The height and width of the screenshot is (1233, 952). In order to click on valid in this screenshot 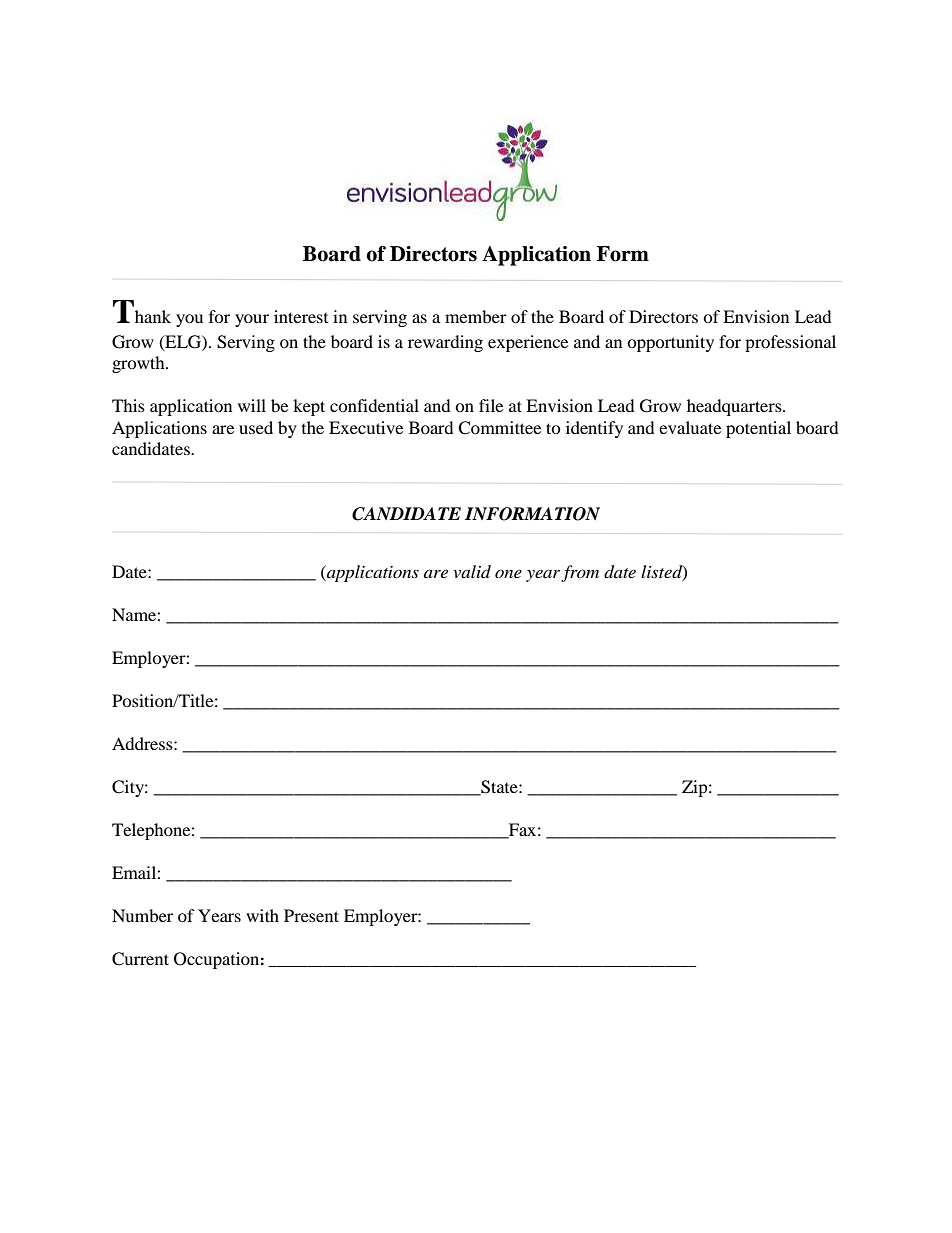, I will do `click(472, 571)`.
